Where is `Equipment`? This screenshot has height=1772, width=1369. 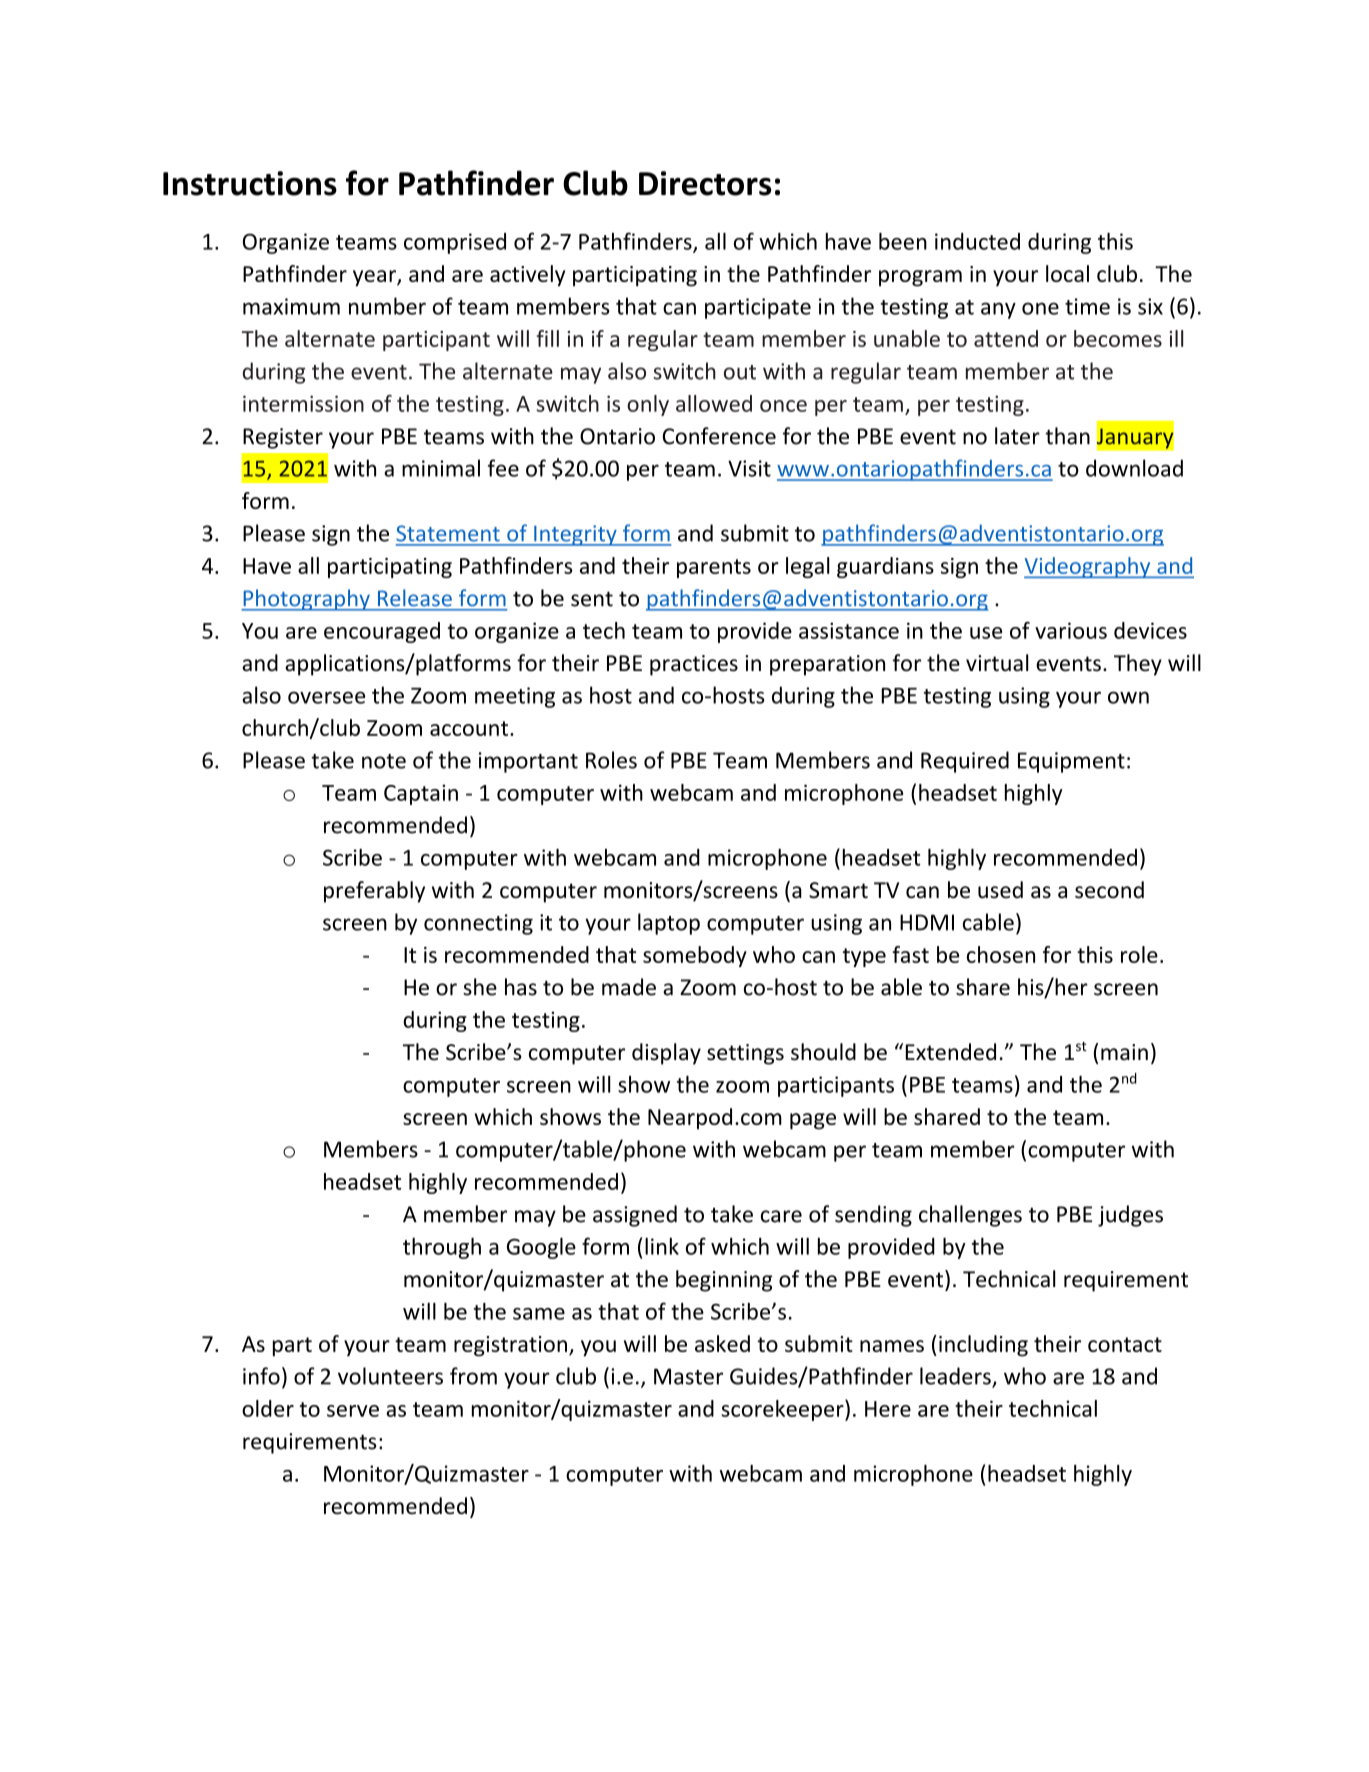 Equipment is located at coordinates (1071, 762).
